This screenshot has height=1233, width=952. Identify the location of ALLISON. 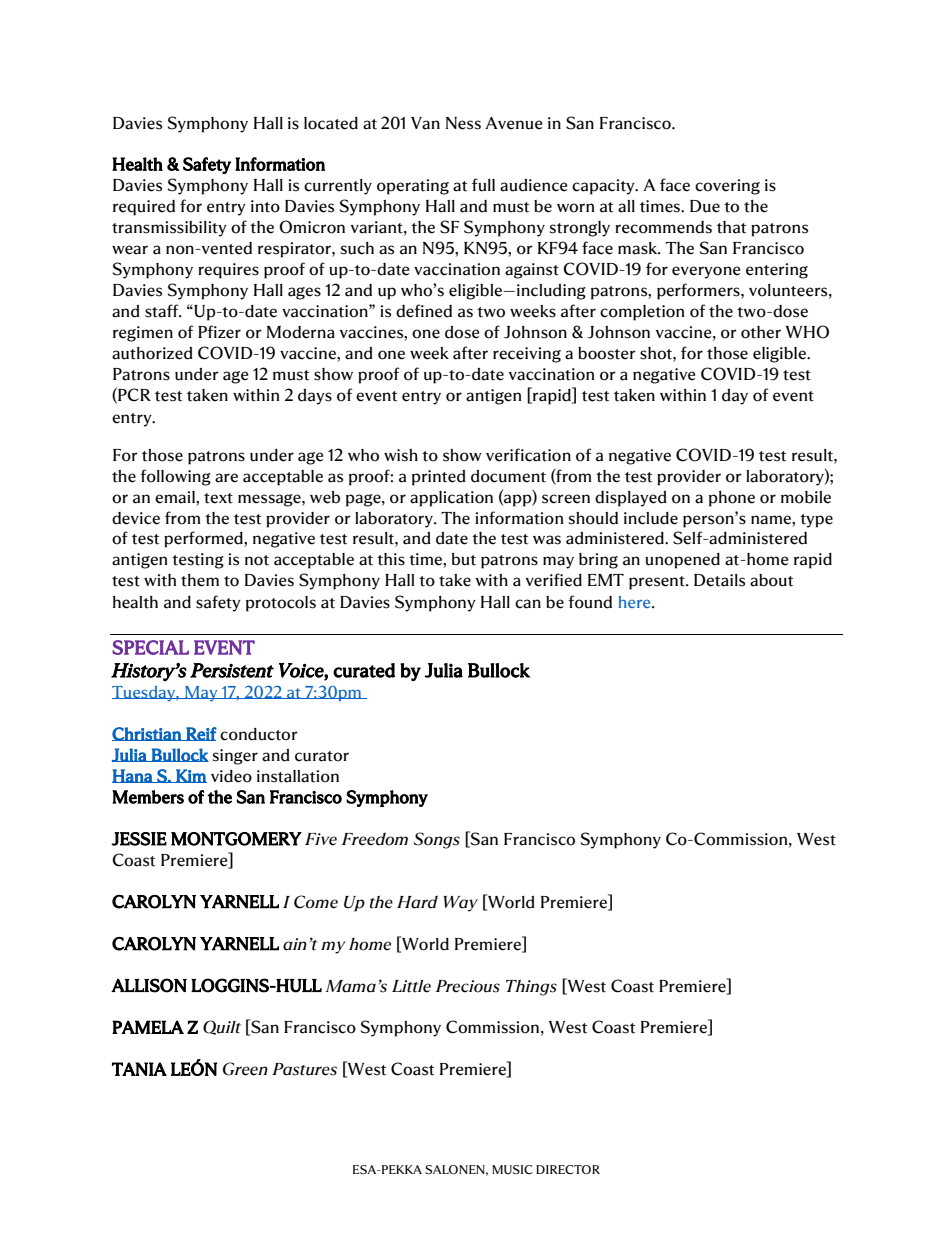
(149, 985).
